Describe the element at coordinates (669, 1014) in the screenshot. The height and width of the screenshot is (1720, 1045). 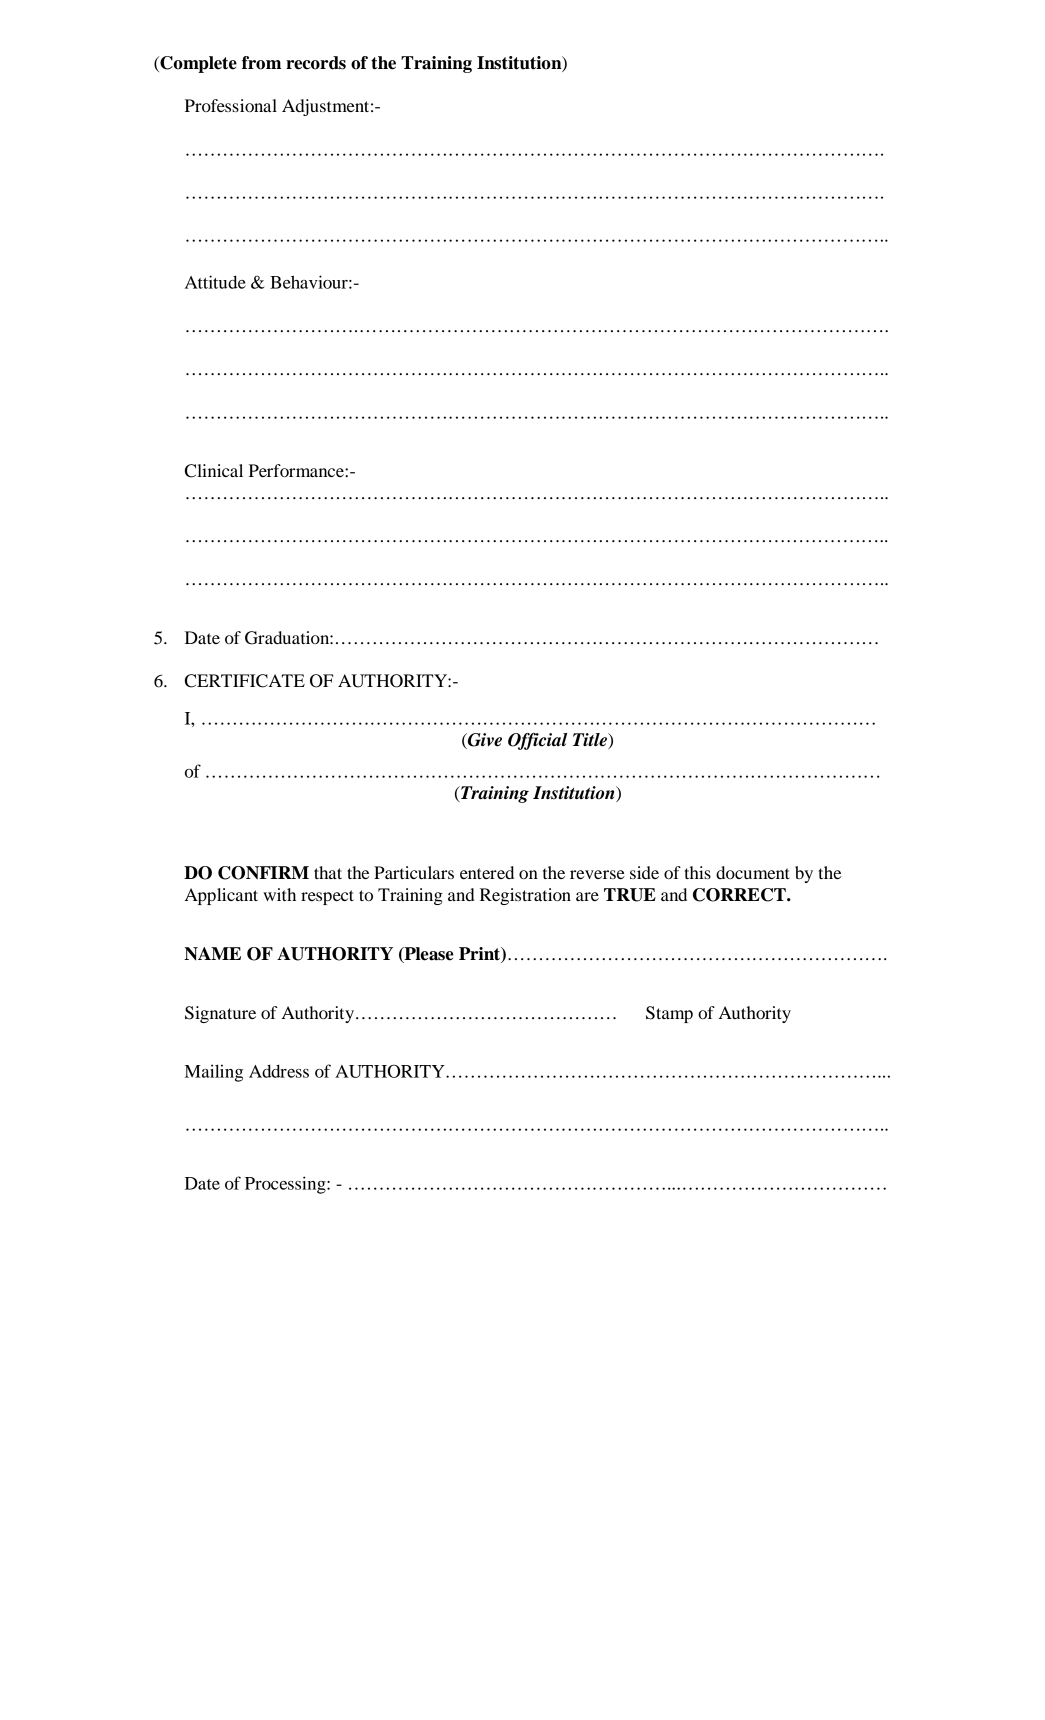
I see `Stamp` at that location.
